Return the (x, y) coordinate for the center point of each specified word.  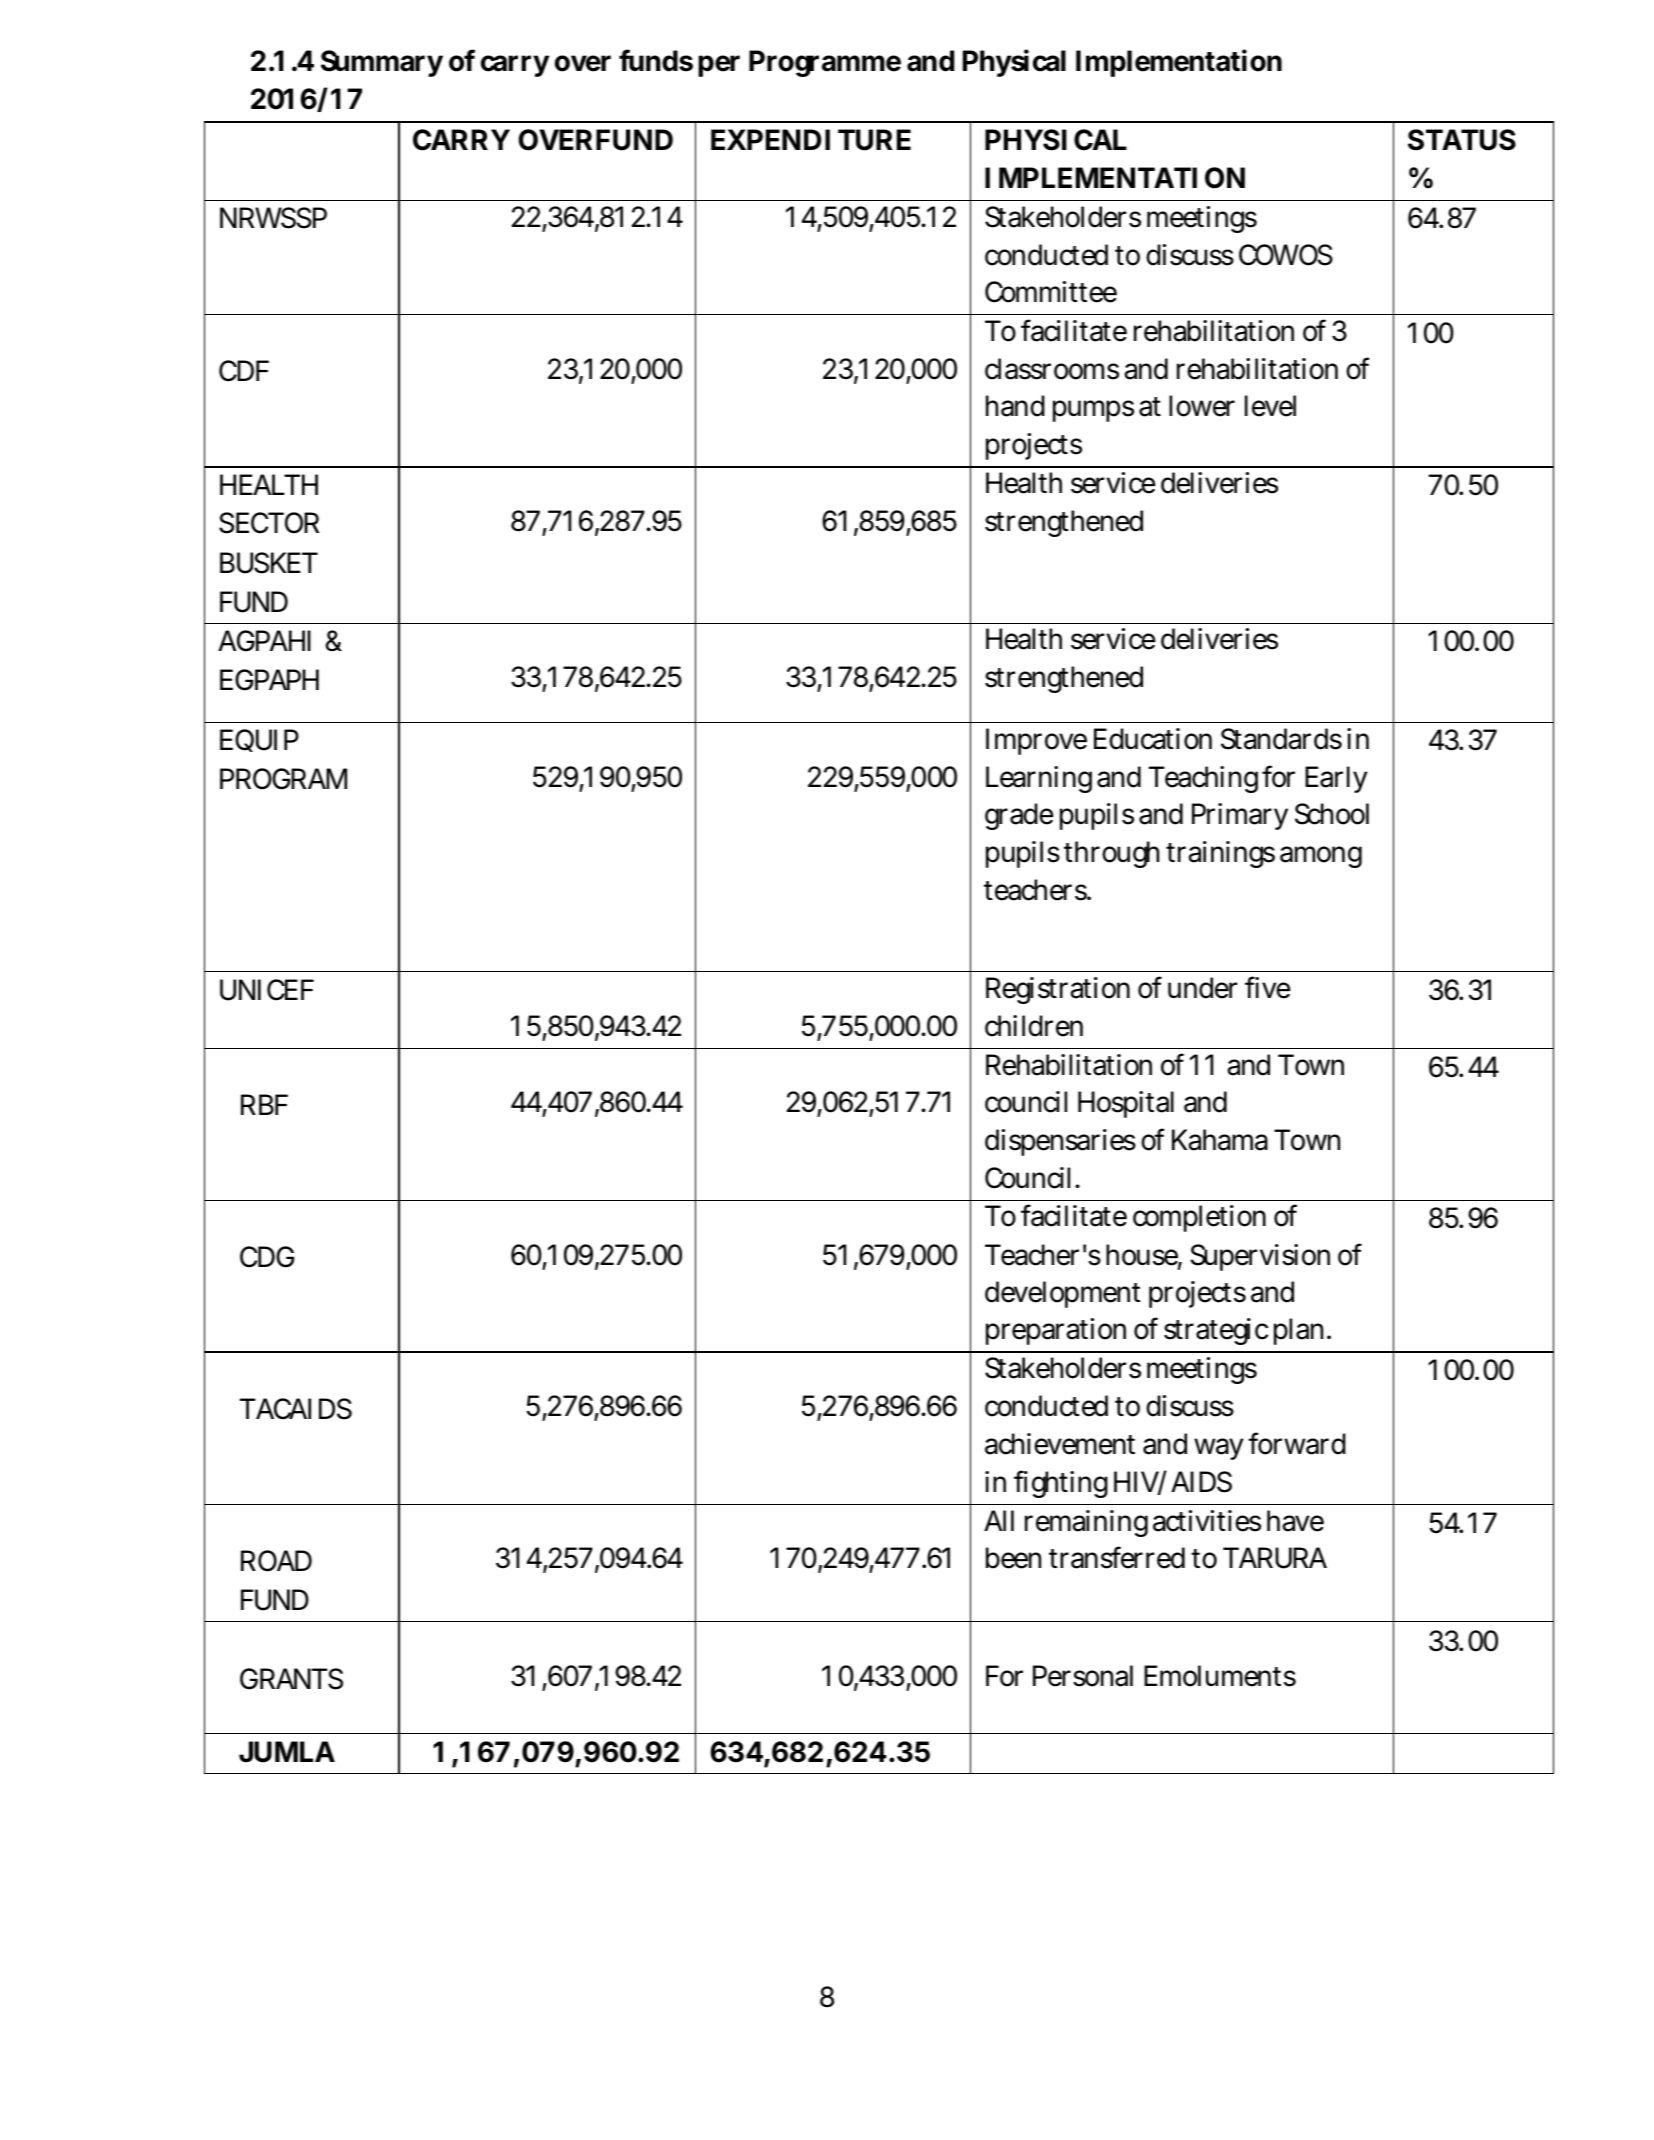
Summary (382, 63)
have (1295, 1521)
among (1321, 857)
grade (1019, 816)
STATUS (1462, 140)
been (1013, 1558)
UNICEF (267, 990)
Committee (1051, 292)
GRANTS (291, 1679)
